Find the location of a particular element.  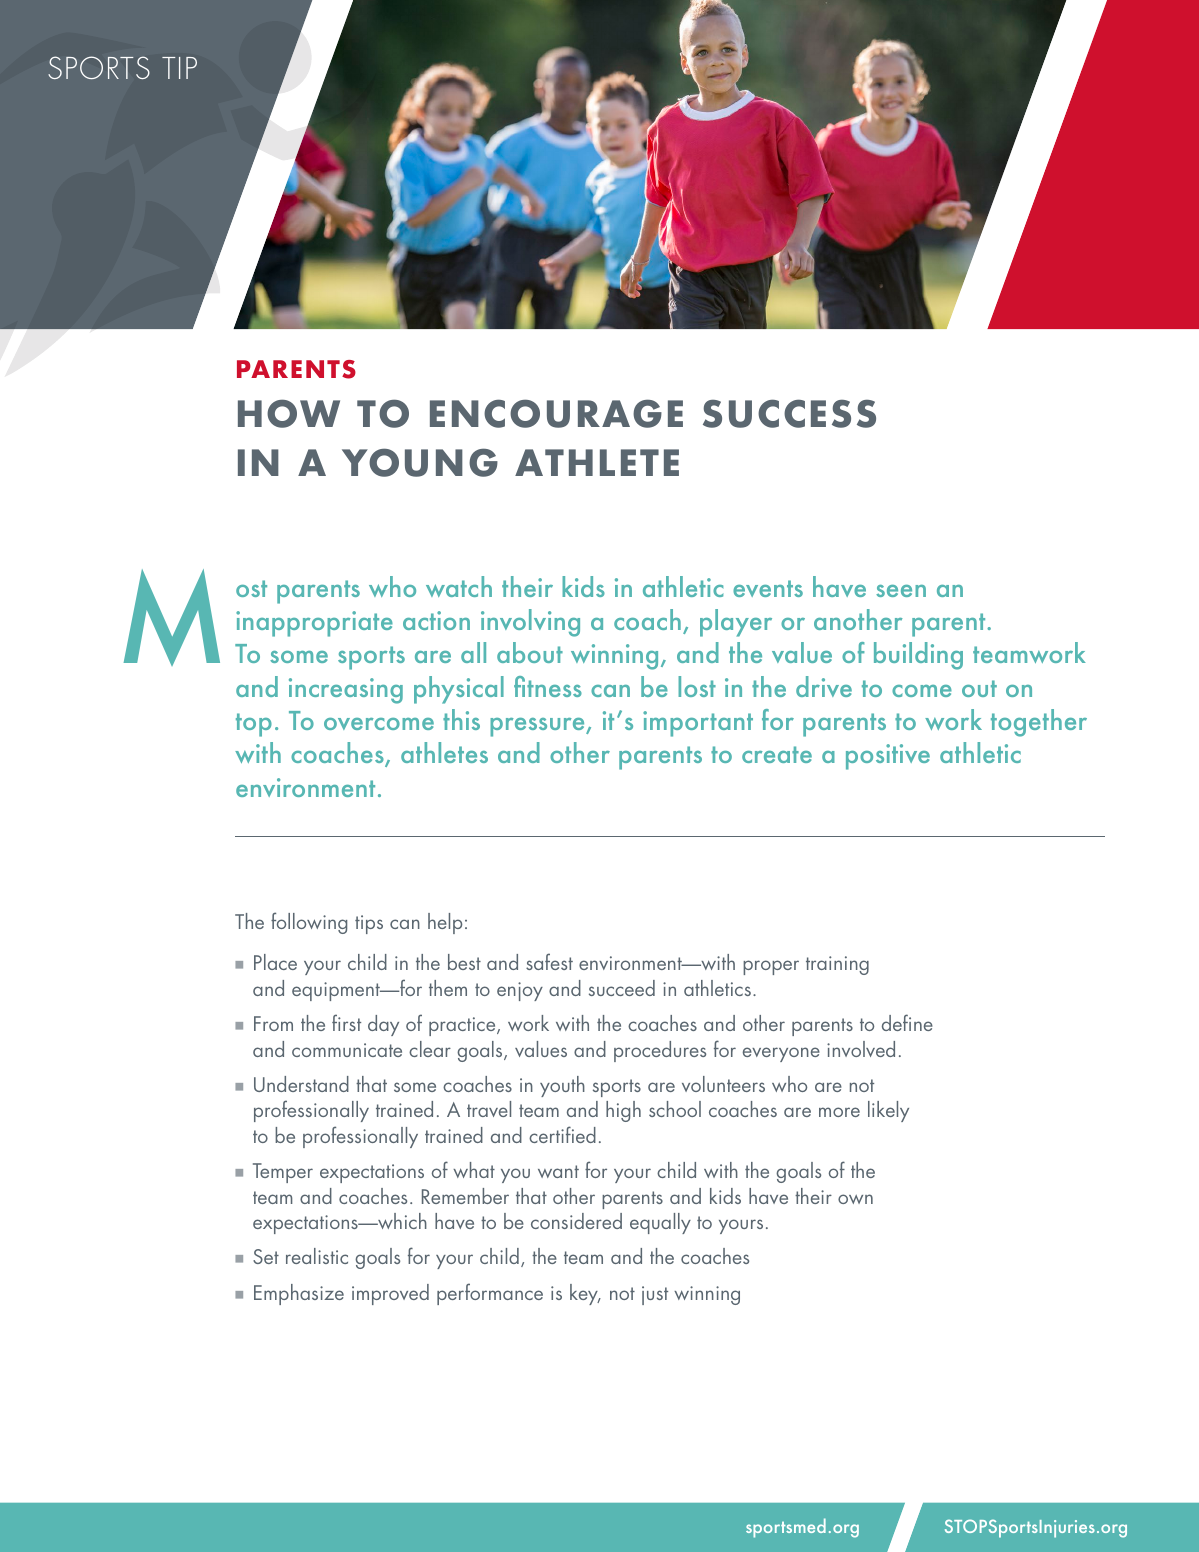

realistic is located at coordinates (317, 1256).
